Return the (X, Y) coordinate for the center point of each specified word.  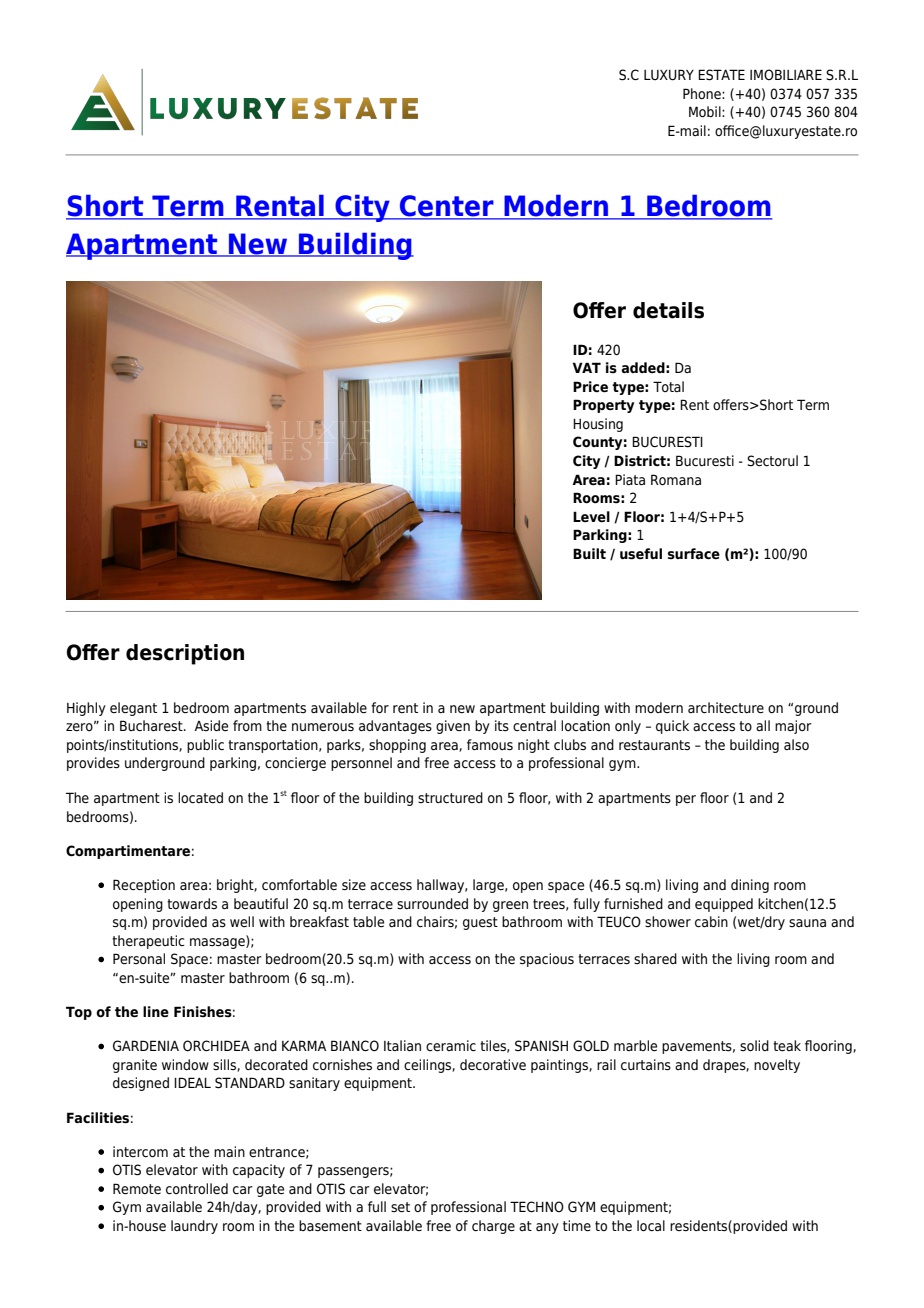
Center (447, 207)
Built (589, 553)
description (185, 654)
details (668, 310)
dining (750, 886)
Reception (144, 886)
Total (668, 386)
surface (694, 554)
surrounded (432, 904)
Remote (137, 1188)
